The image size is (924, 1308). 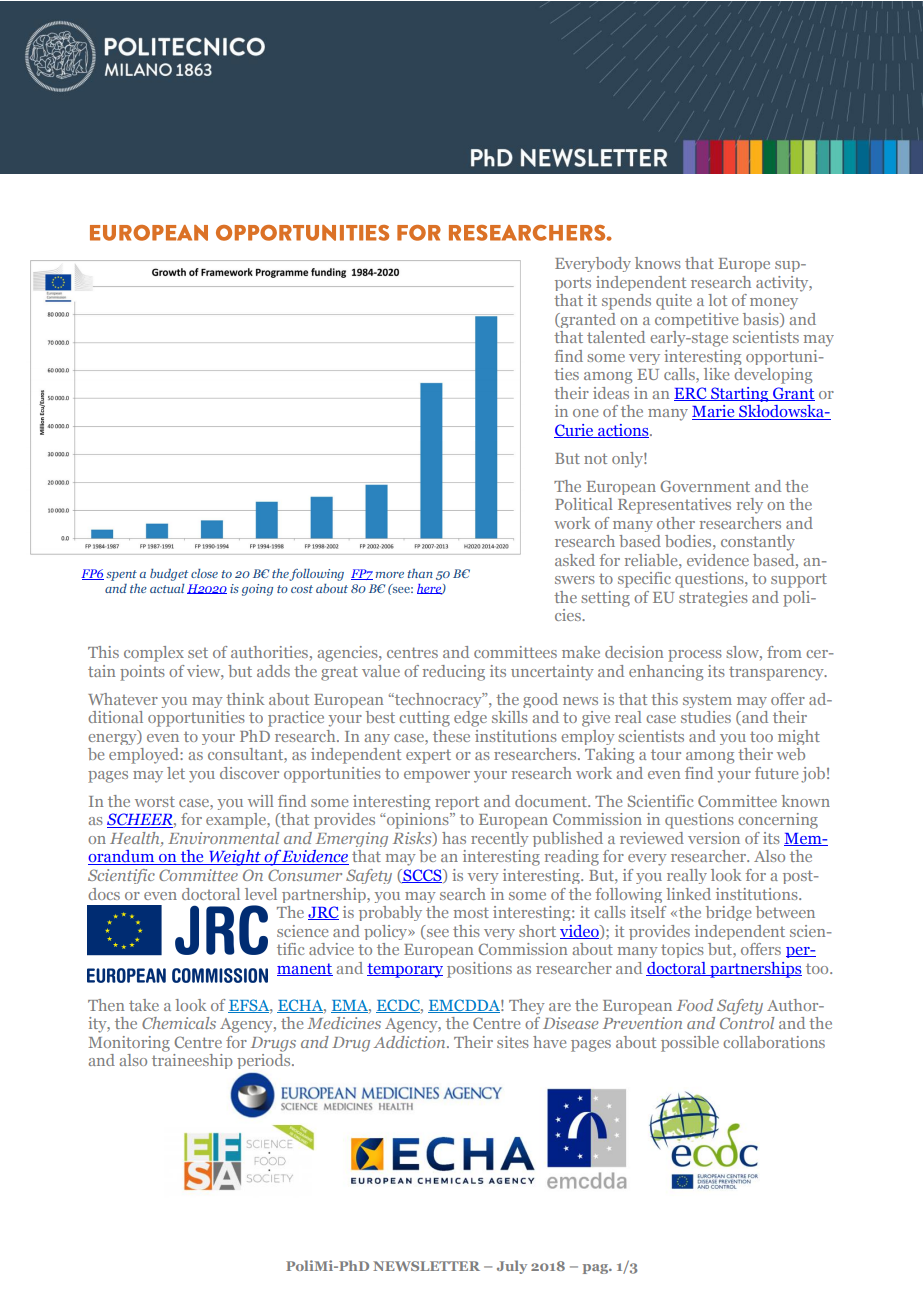 I want to click on future, so click(x=776, y=773).
